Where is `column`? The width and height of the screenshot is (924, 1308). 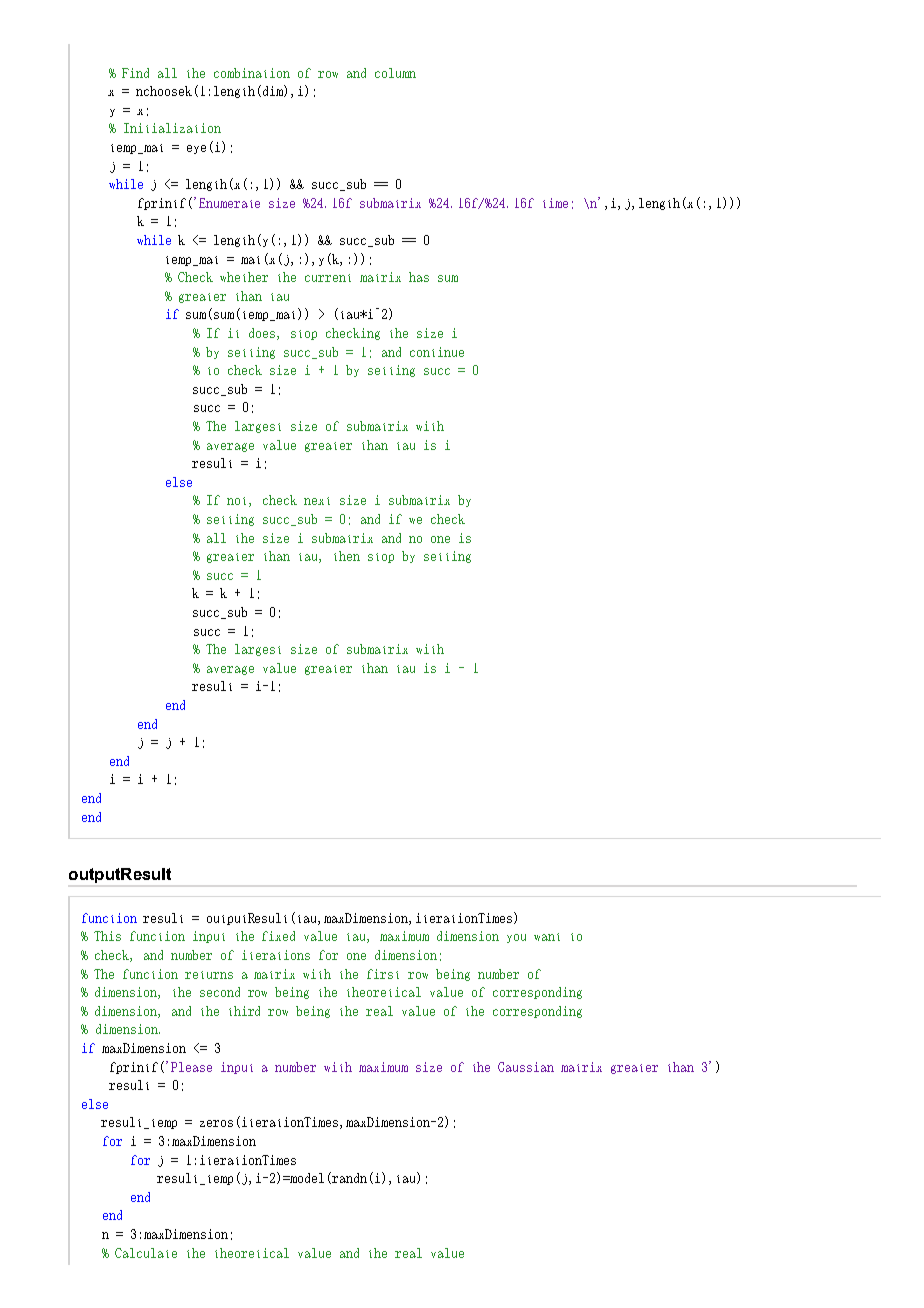
column is located at coordinates (395, 73).
